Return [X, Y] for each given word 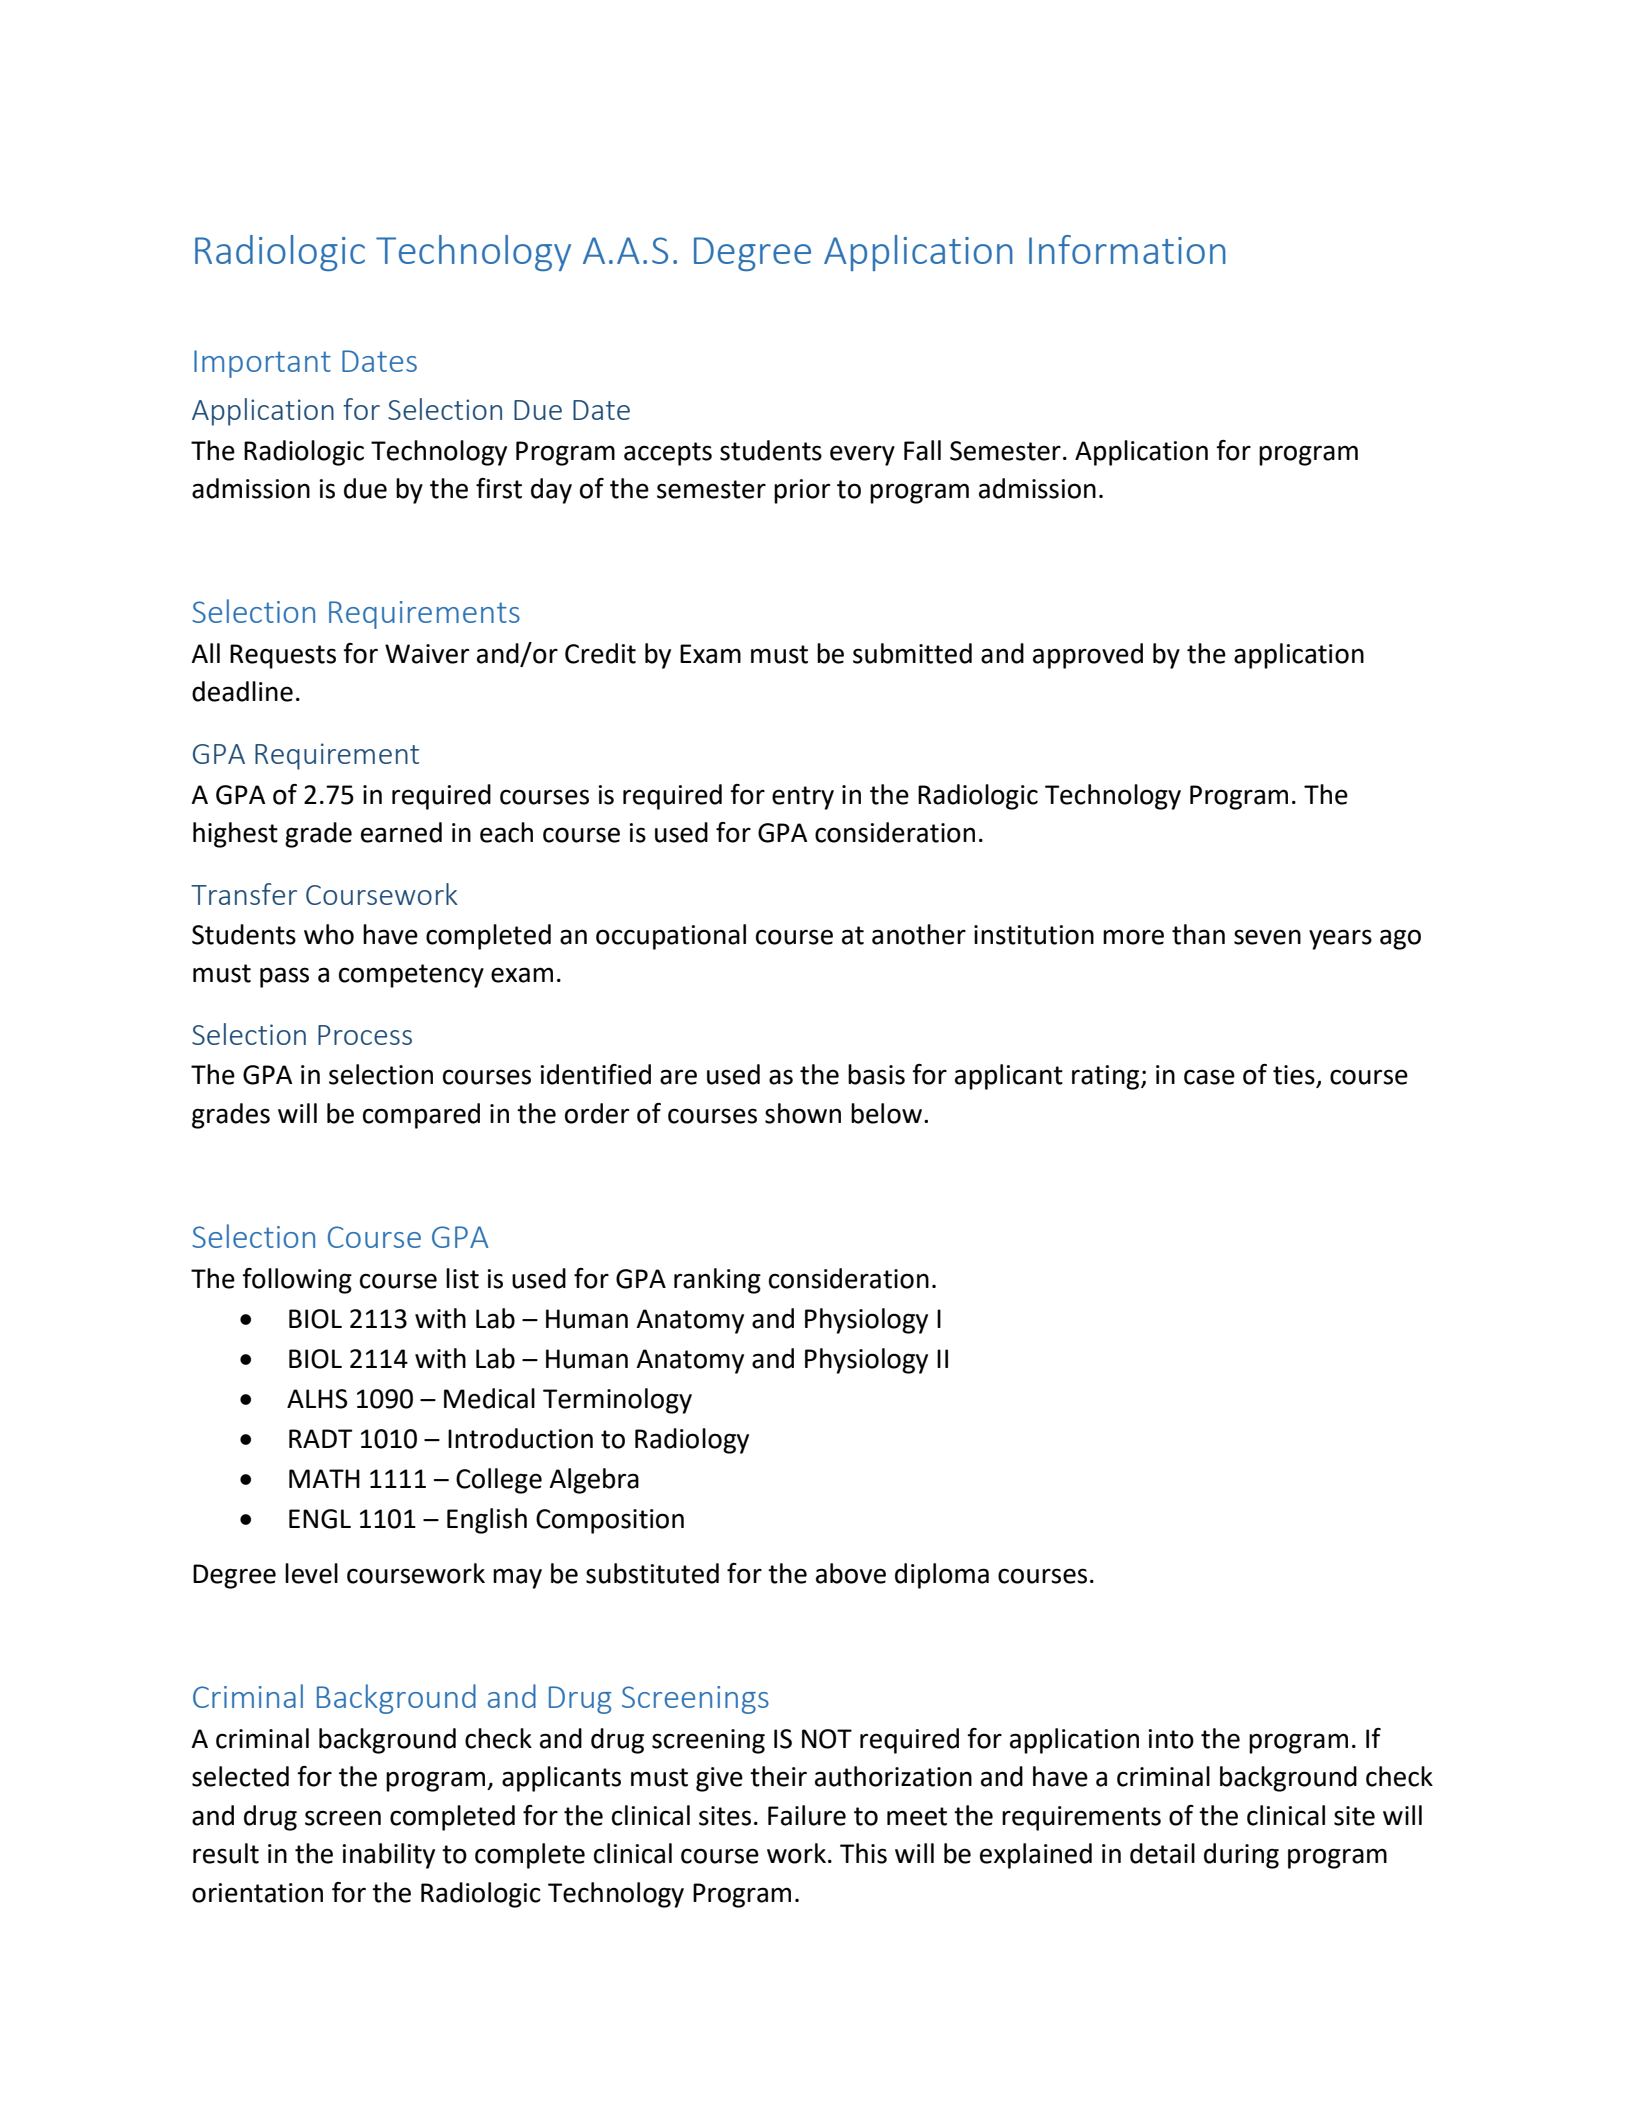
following [297, 1281]
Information [1127, 249]
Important [262, 364]
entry [803, 798]
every [862, 455]
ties [1295, 1076]
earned [401, 832]
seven [1267, 937]
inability [389, 1856]
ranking [717, 1281]
